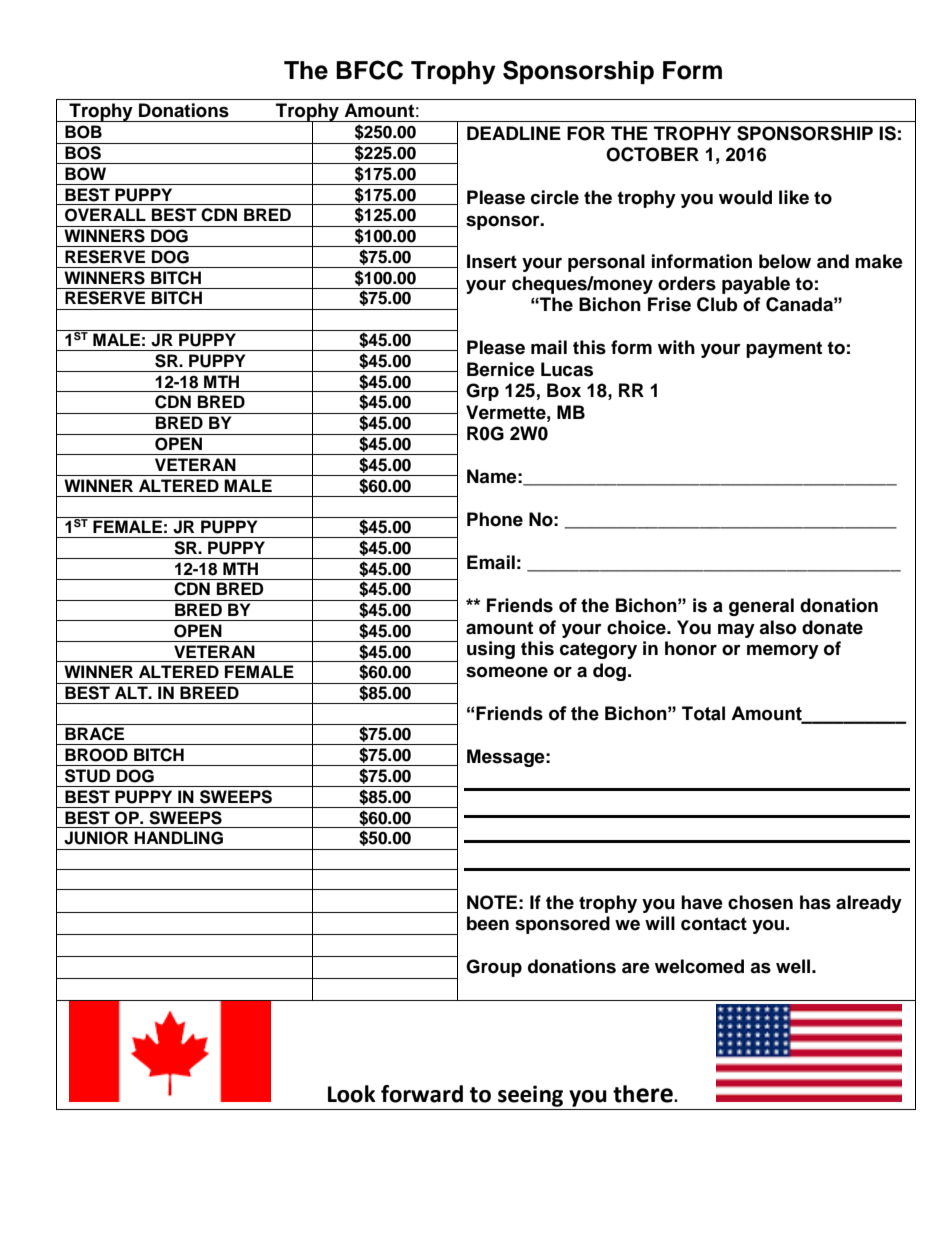  Describe the element at coordinates (87, 776) in the screenshot. I see `STUD` at that location.
